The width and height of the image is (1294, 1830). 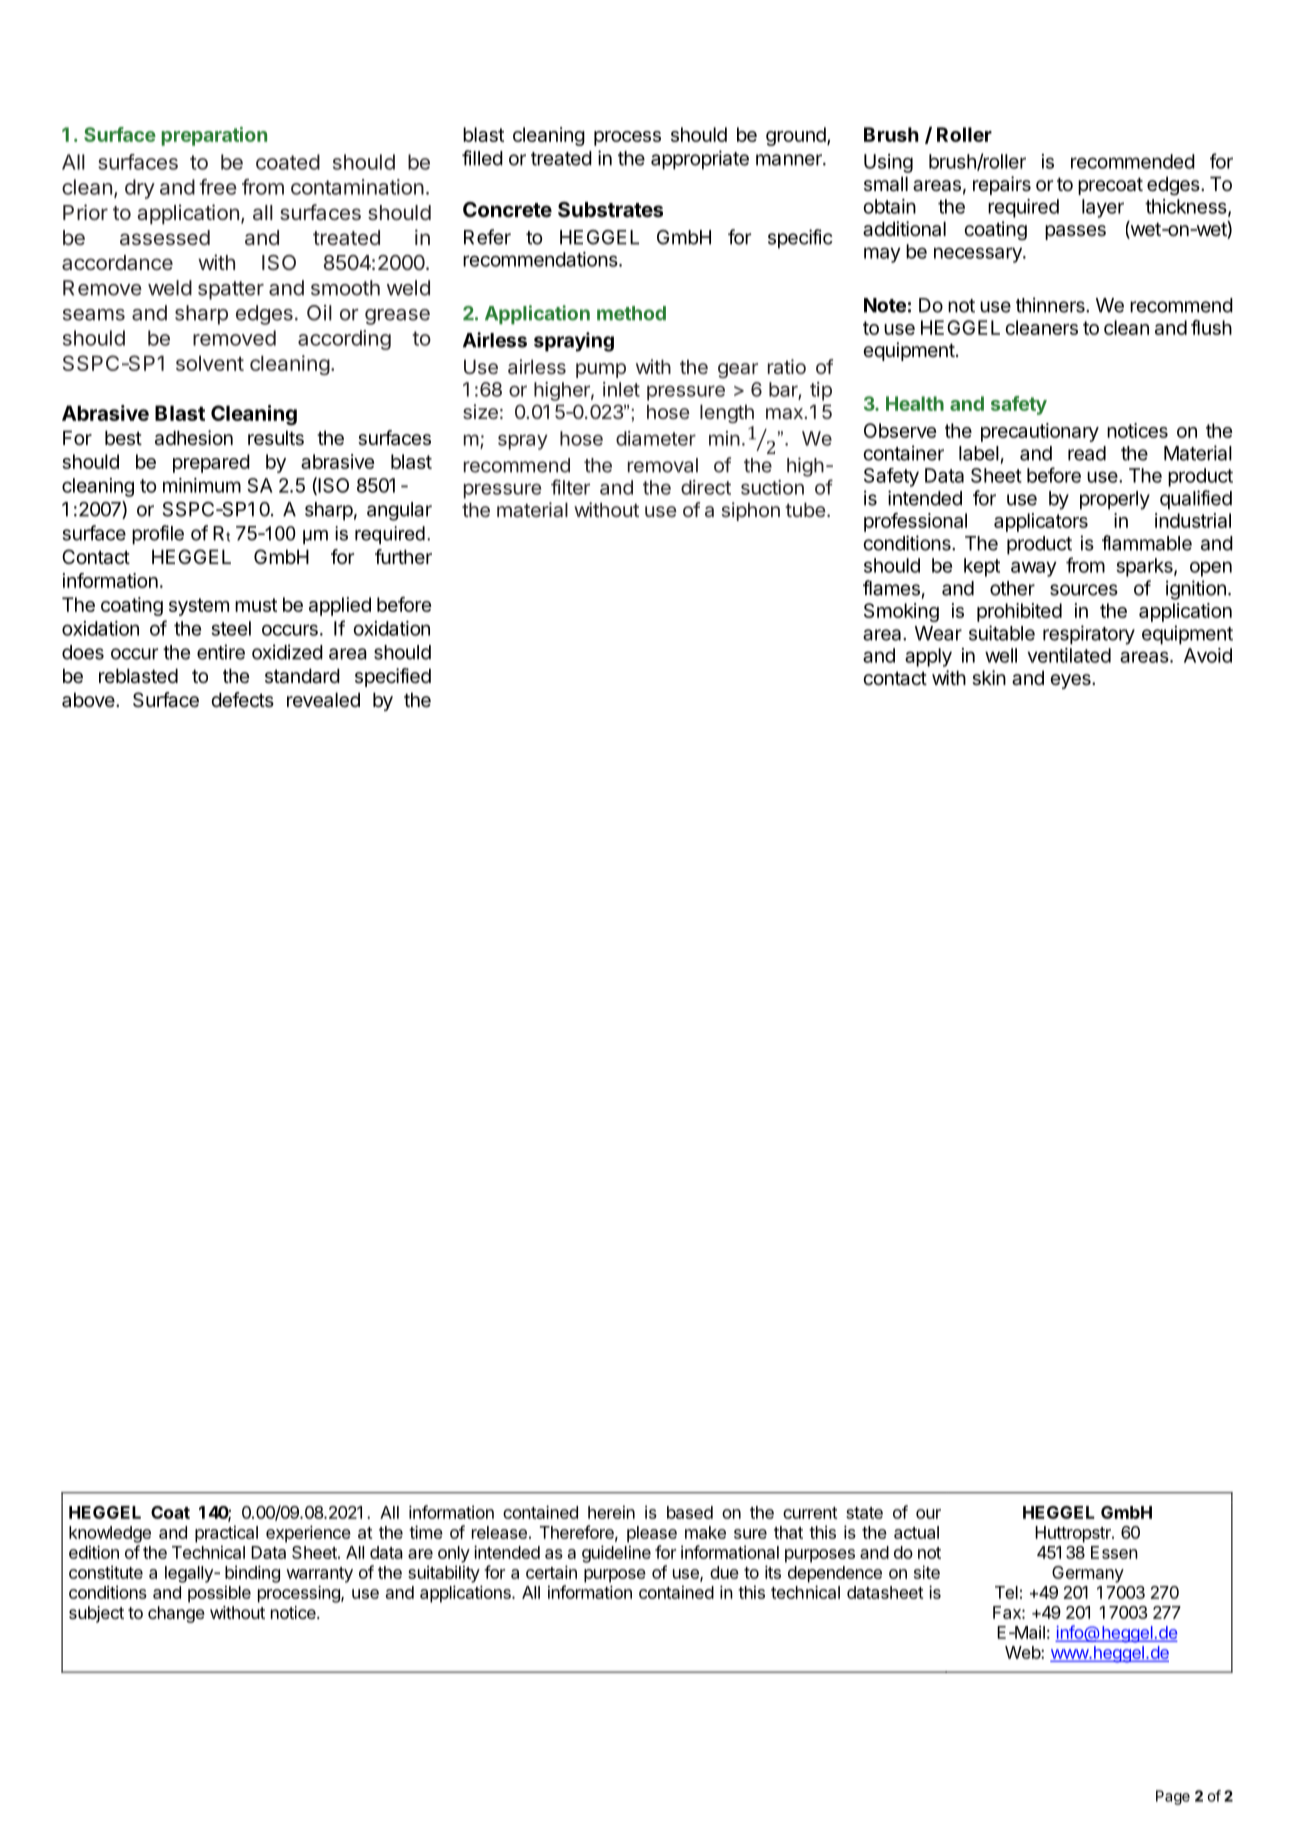 What do you see at coordinates (611, 1512) in the image?
I see `herein` at bounding box center [611, 1512].
